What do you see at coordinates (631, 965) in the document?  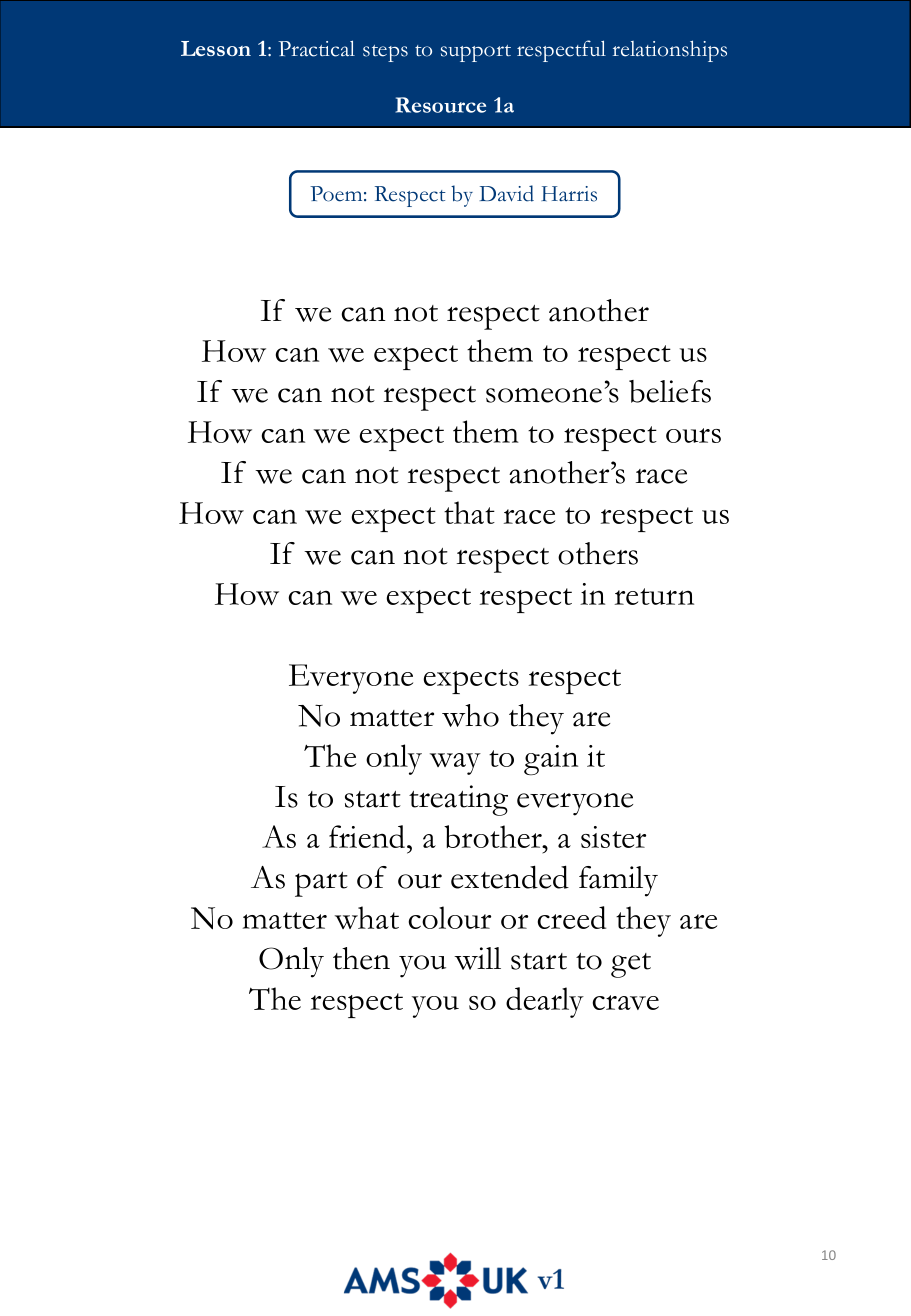 I see `get` at bounding box center [631, 965].
